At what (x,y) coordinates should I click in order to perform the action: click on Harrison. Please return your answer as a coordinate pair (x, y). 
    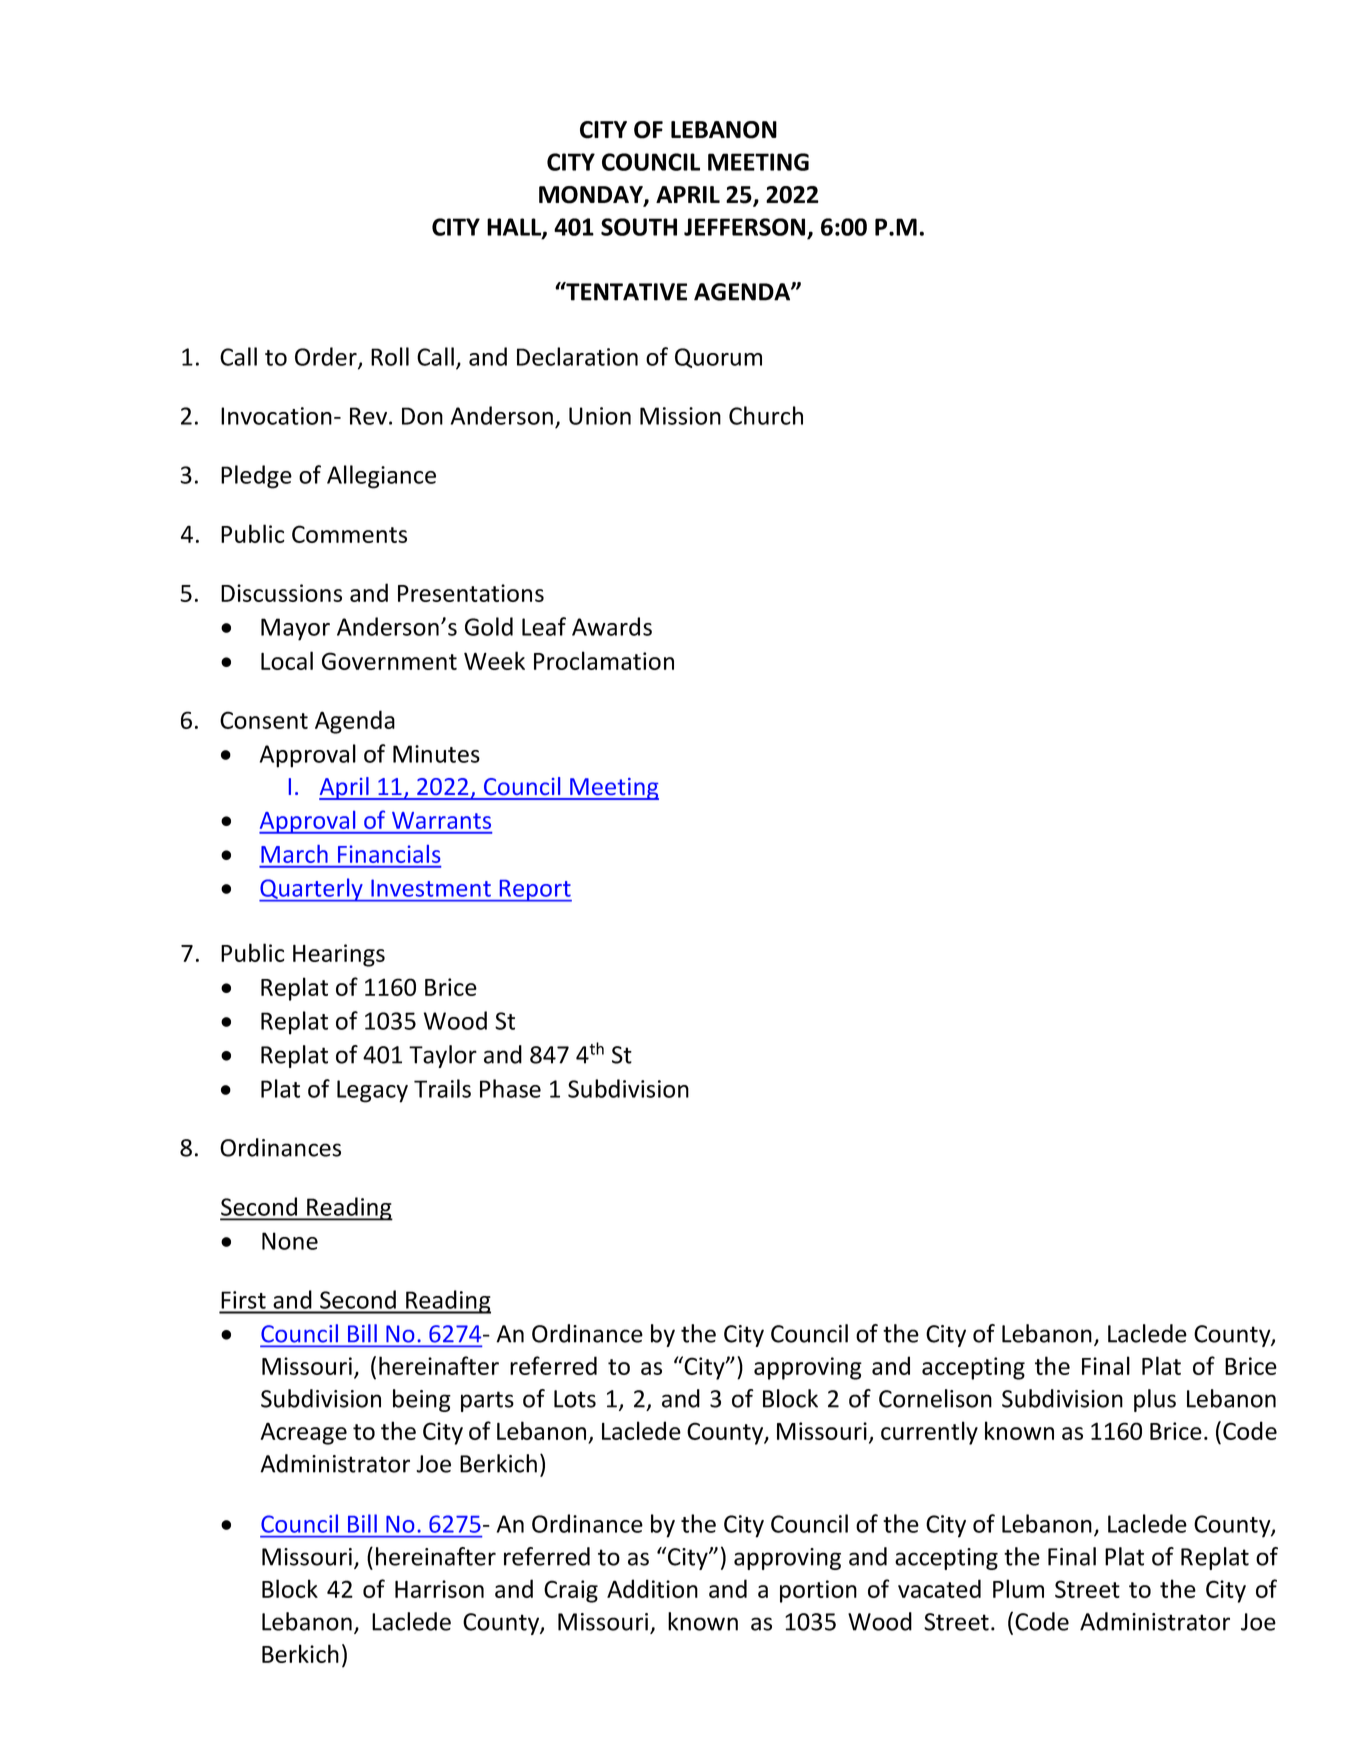
    Looking at the image, I should click on (439, 1589).
